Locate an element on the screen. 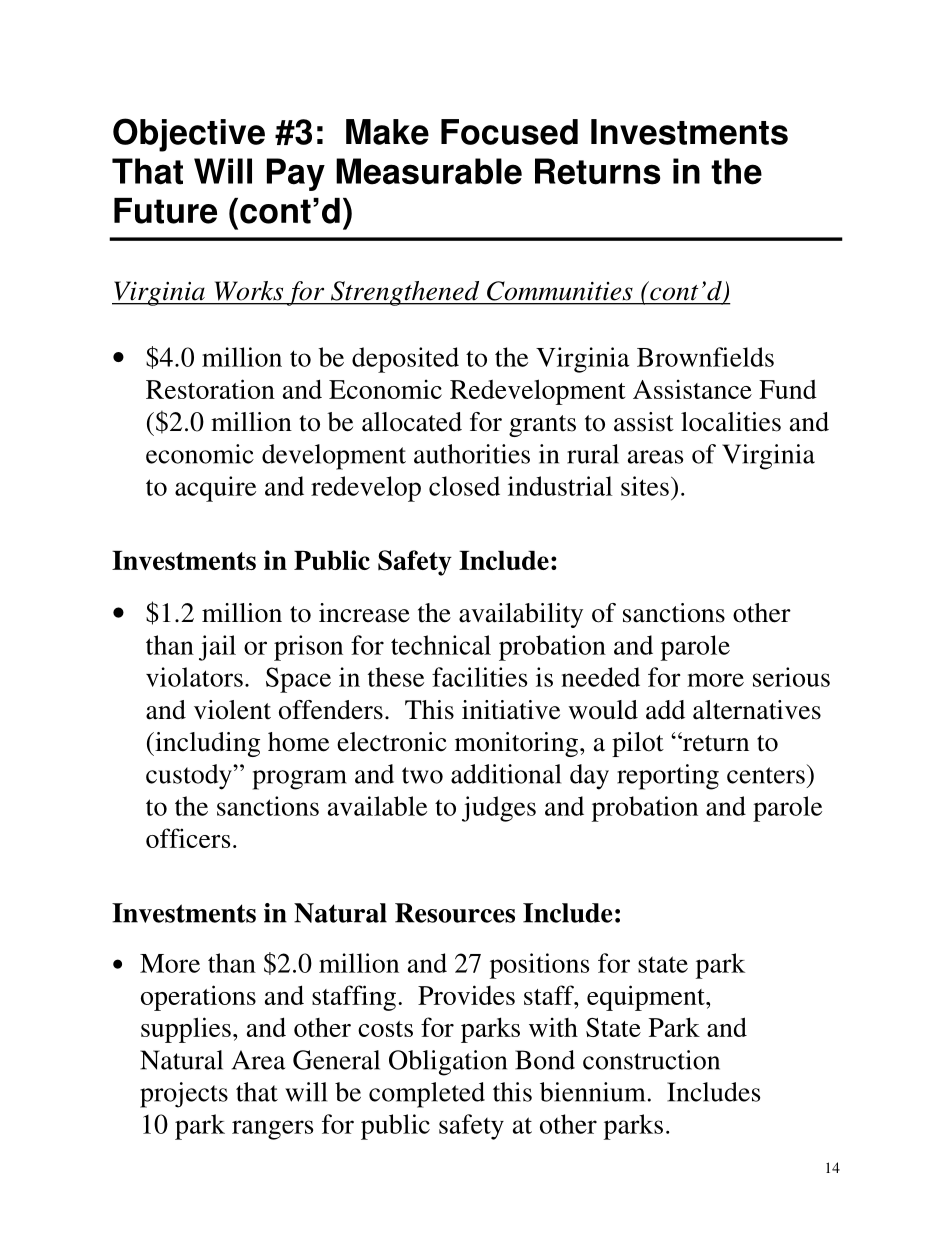 This screenshot has height=1233, width=952. technical is located at coordinates (441, 645).
